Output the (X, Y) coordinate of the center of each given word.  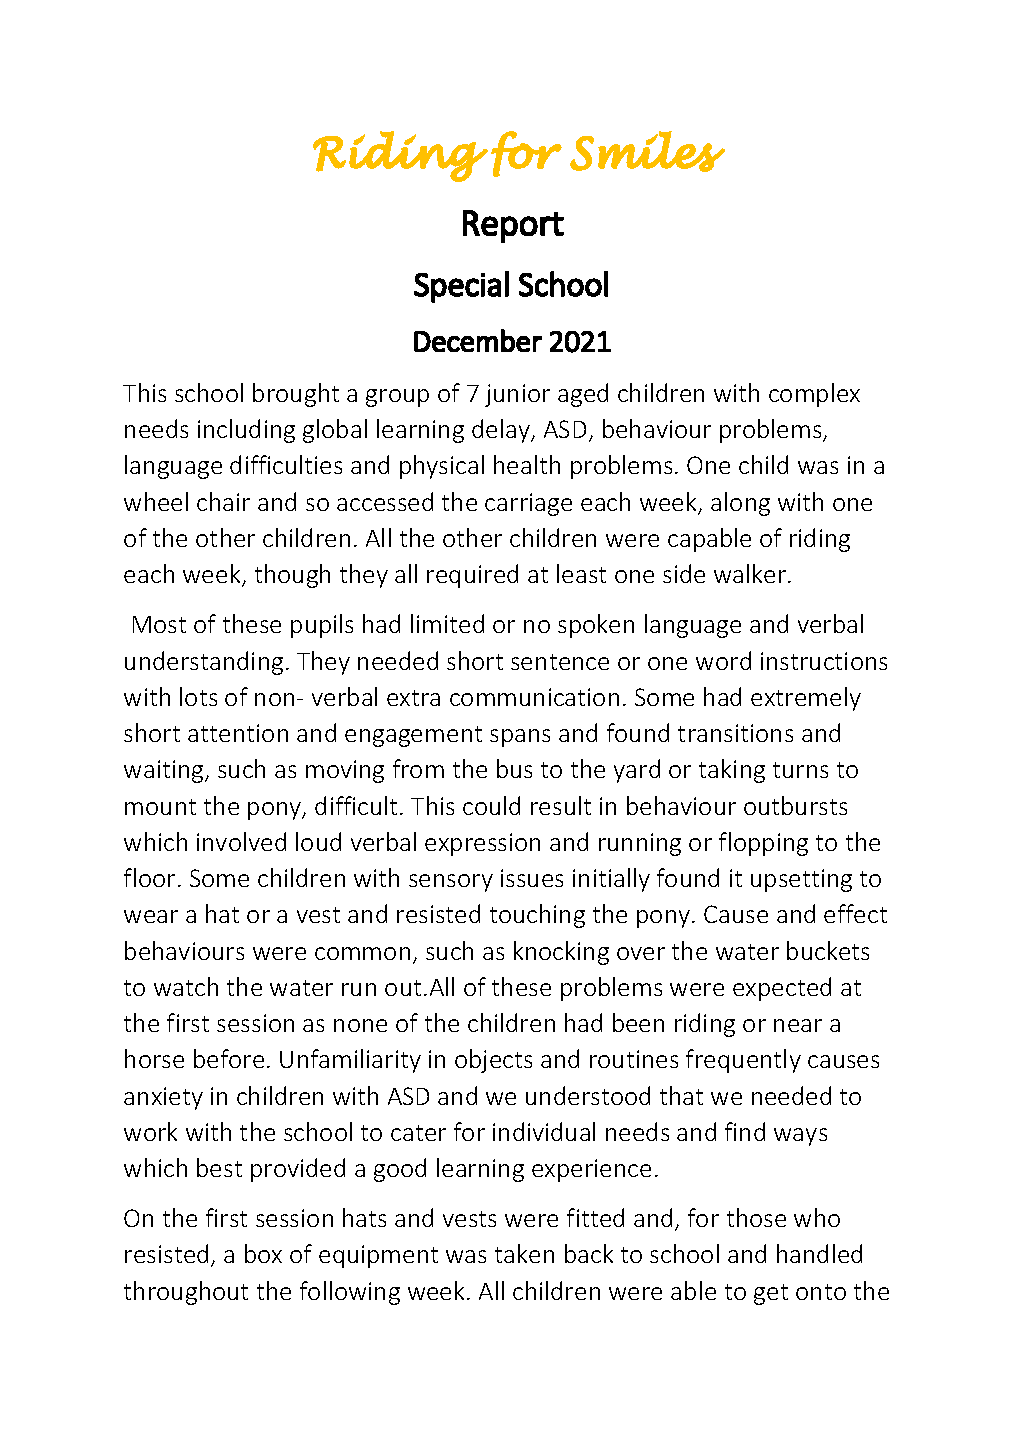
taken (524, 1253)
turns (800, 770)
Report (513, 226)
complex (814, 395)
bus (514, 768)
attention (238, 733)
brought (296, 395)
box (263, 1253)
